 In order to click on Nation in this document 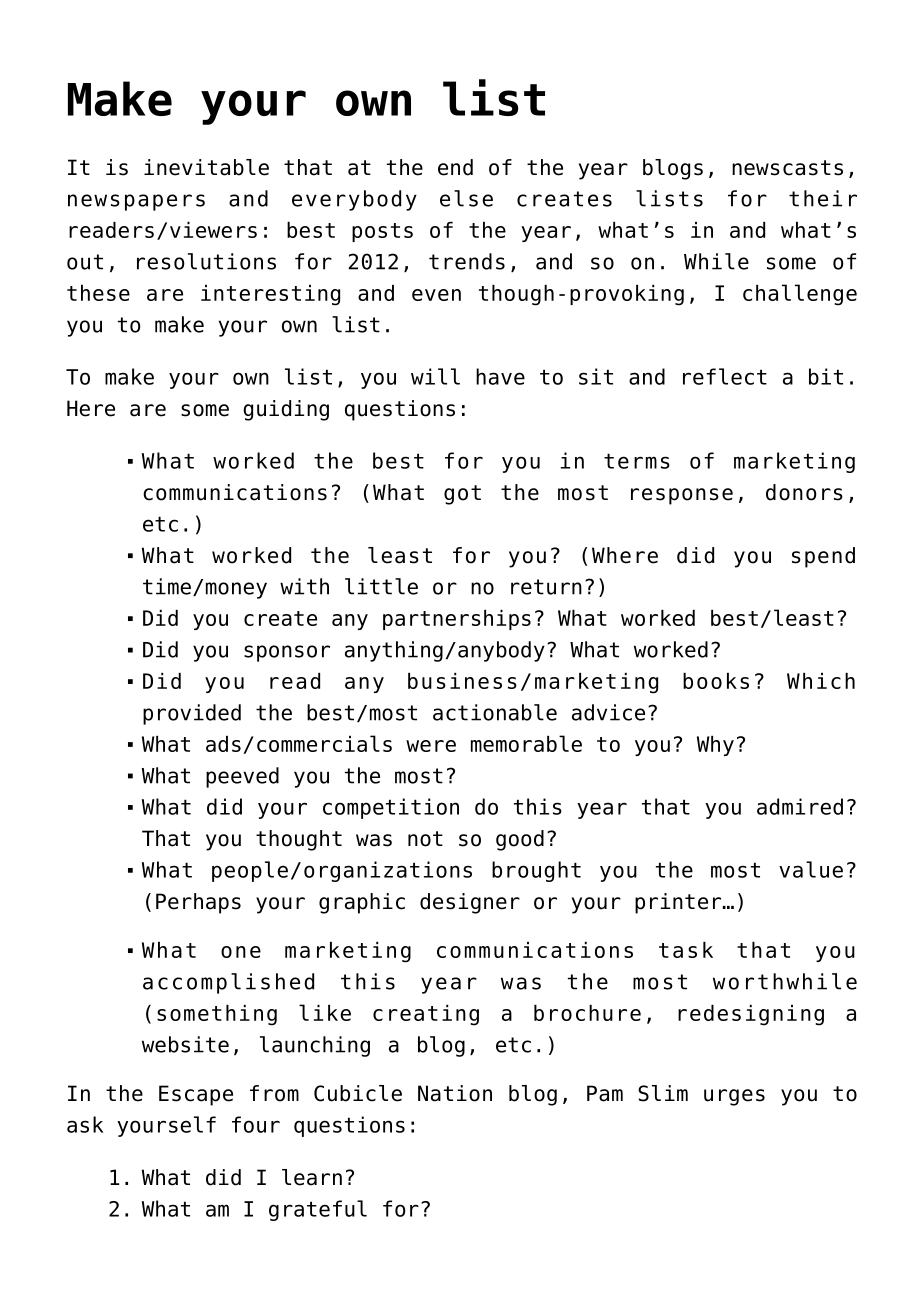, I will do `click(455, 1093)`.
